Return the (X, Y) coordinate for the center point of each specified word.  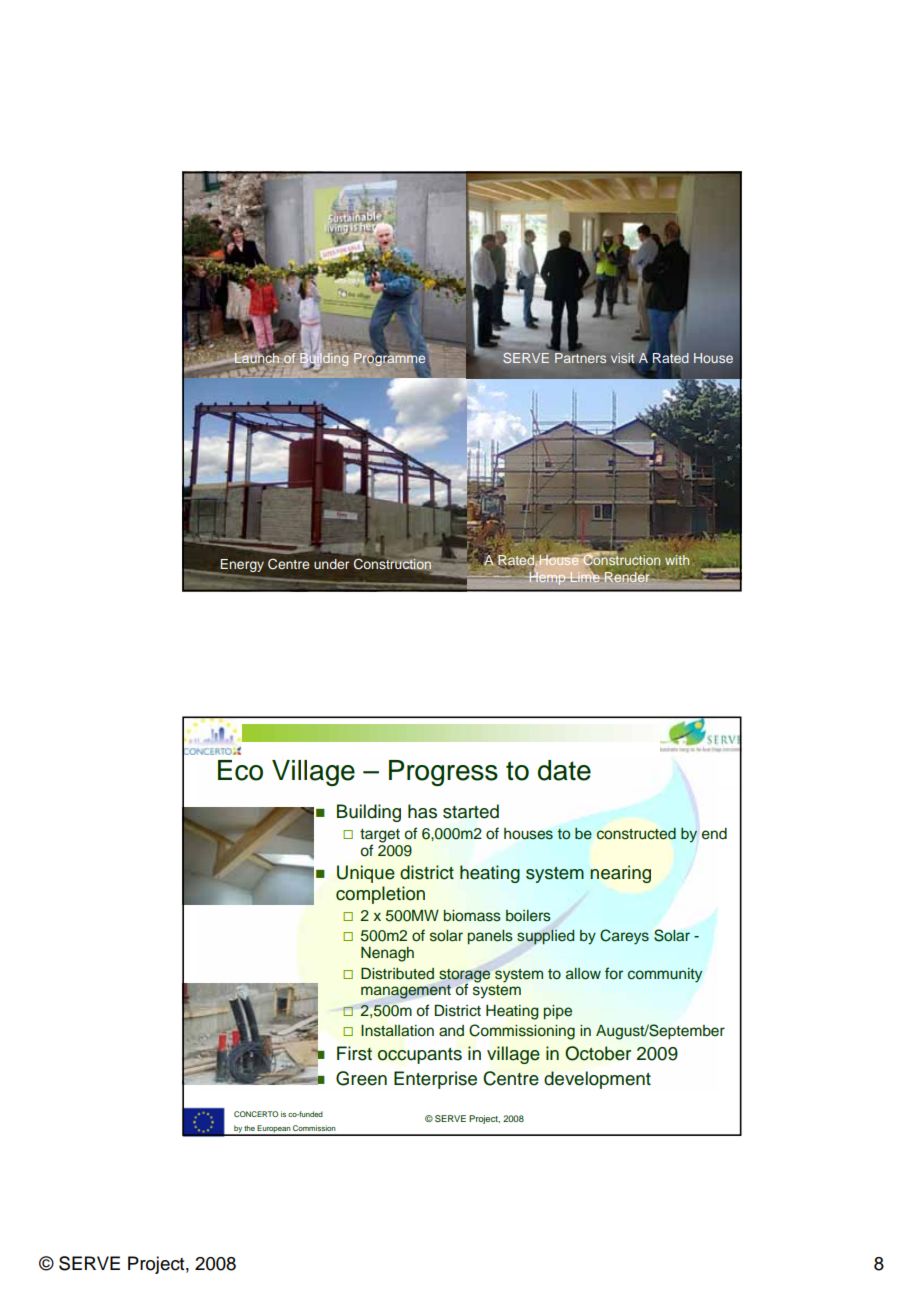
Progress (443, 773)
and (451, 1031)
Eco (240, 770)
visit (623, 359)
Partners (580, 356)
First (354, 1053)
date (564, 770)
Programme (389, 358)
